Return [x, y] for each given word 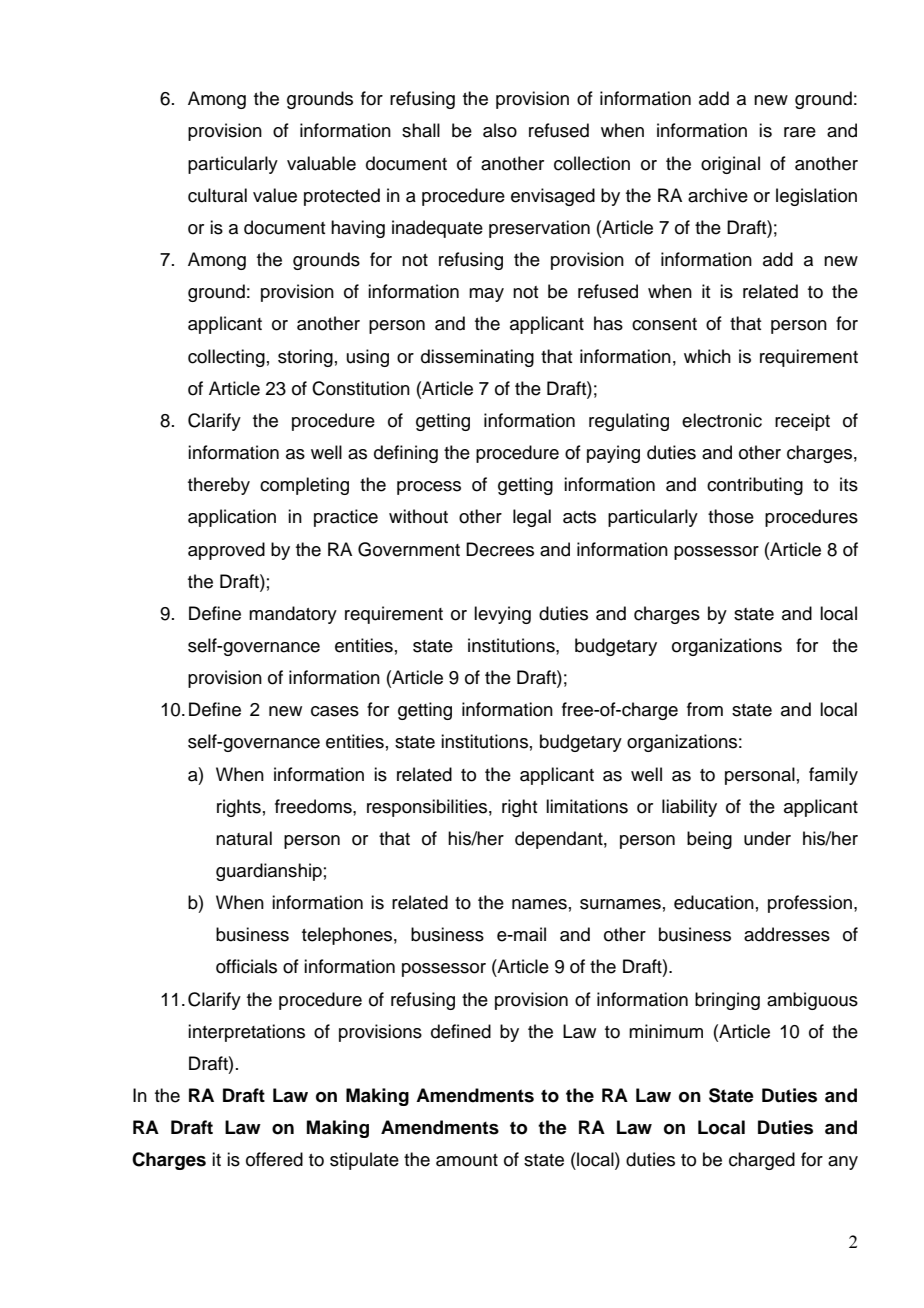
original [730, 165]
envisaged [553, 197]
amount [467, 1160]
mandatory [293, 615]
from [705, 709]
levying [502, 615]
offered [274, 1159]
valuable [321, 163]
